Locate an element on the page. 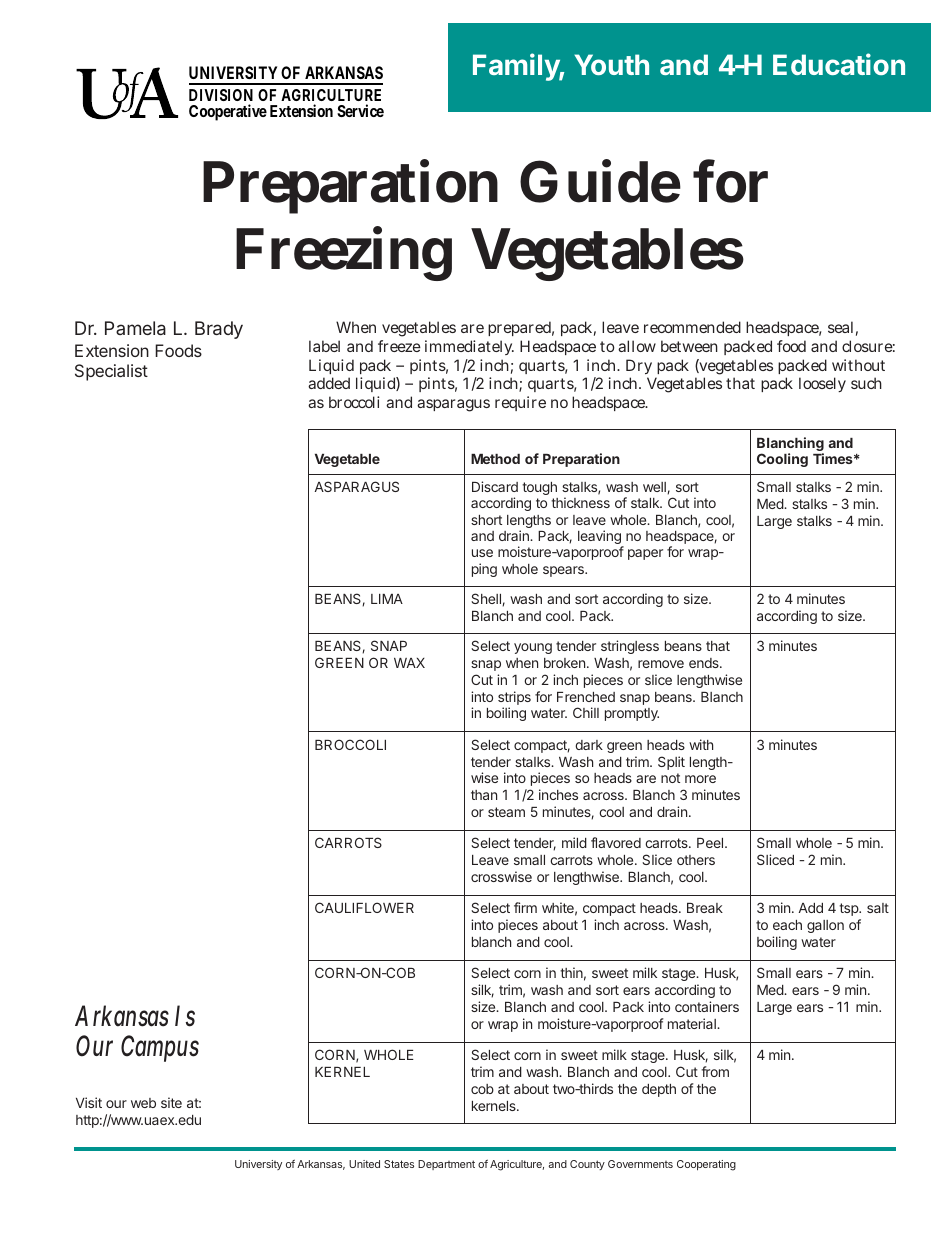  site is located at coordinates (171, 1102).
